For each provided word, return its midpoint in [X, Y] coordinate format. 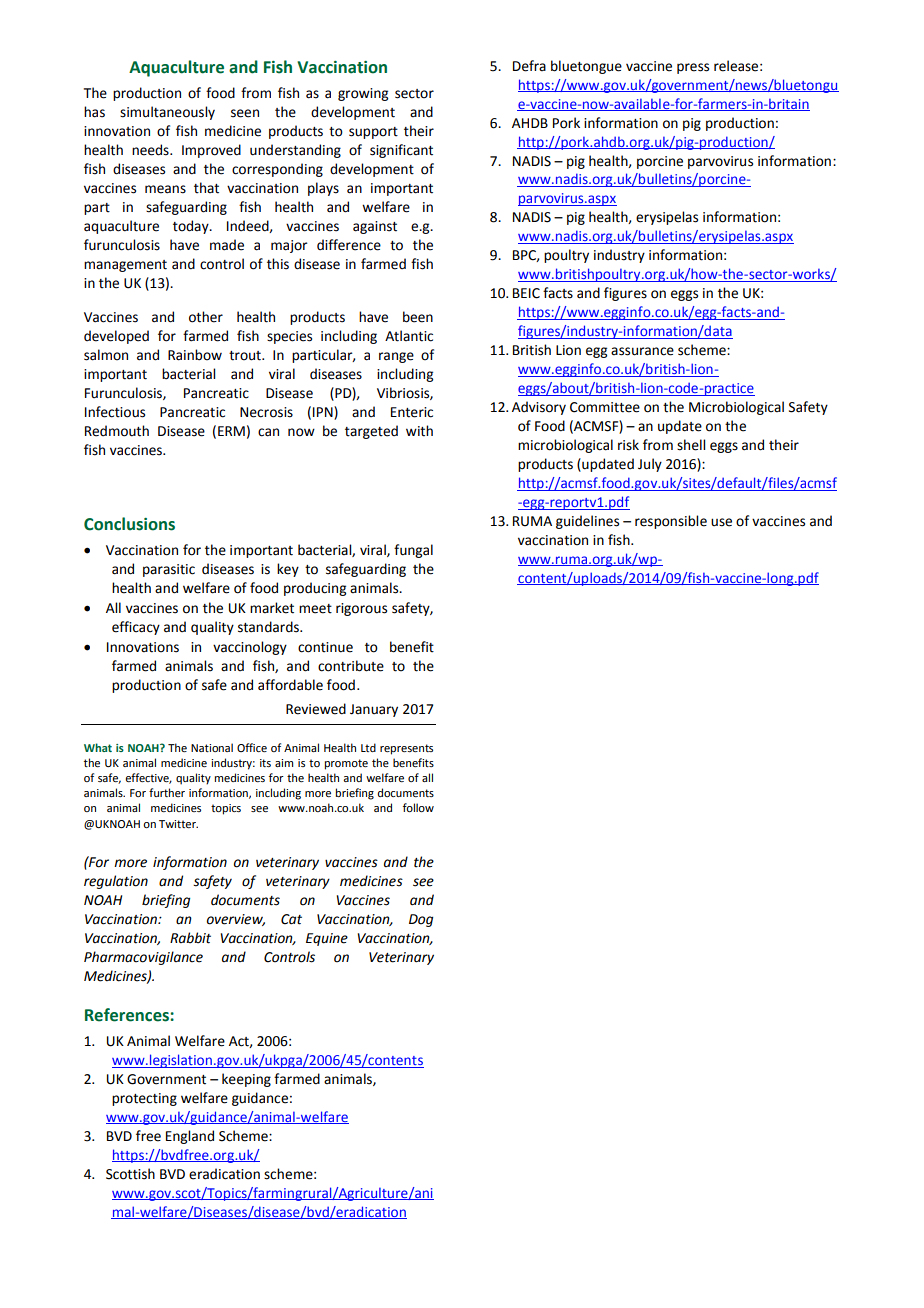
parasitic [169, 570]
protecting [144, 1099]
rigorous [361, 609]
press [693, 68]
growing [363, 94]
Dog [421, 920]
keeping [246, 1080]
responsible [671, 522]
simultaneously [167, 113]
